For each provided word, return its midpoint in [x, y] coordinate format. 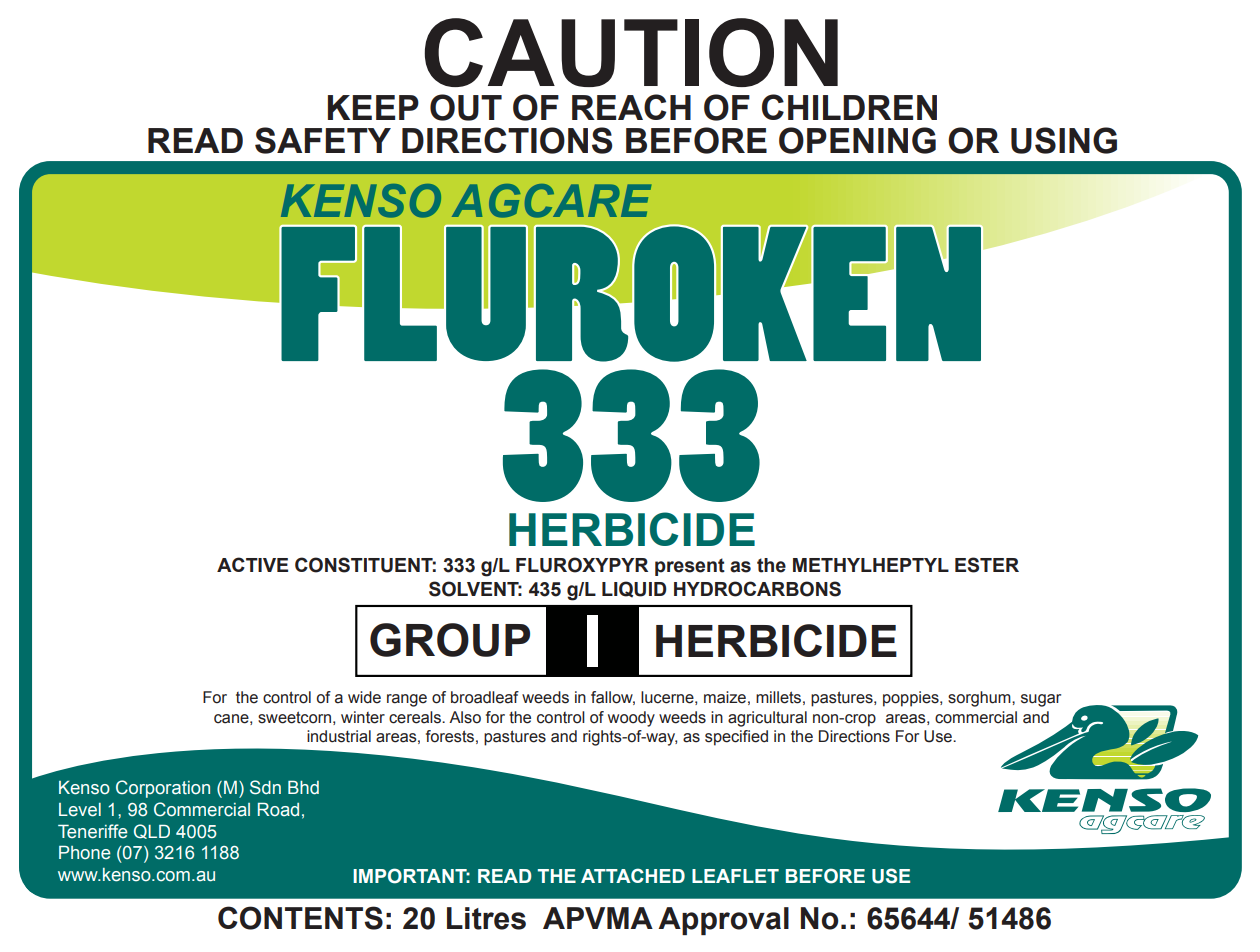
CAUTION [631, 52]
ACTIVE [252, 564]
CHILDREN [849, 107]
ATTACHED [633, 875]
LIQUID [634, 589]
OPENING [857, 140]
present [690, 567]
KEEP [373, 107]
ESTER [987, 565]
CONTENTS [300, 918]
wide [364, 697]
